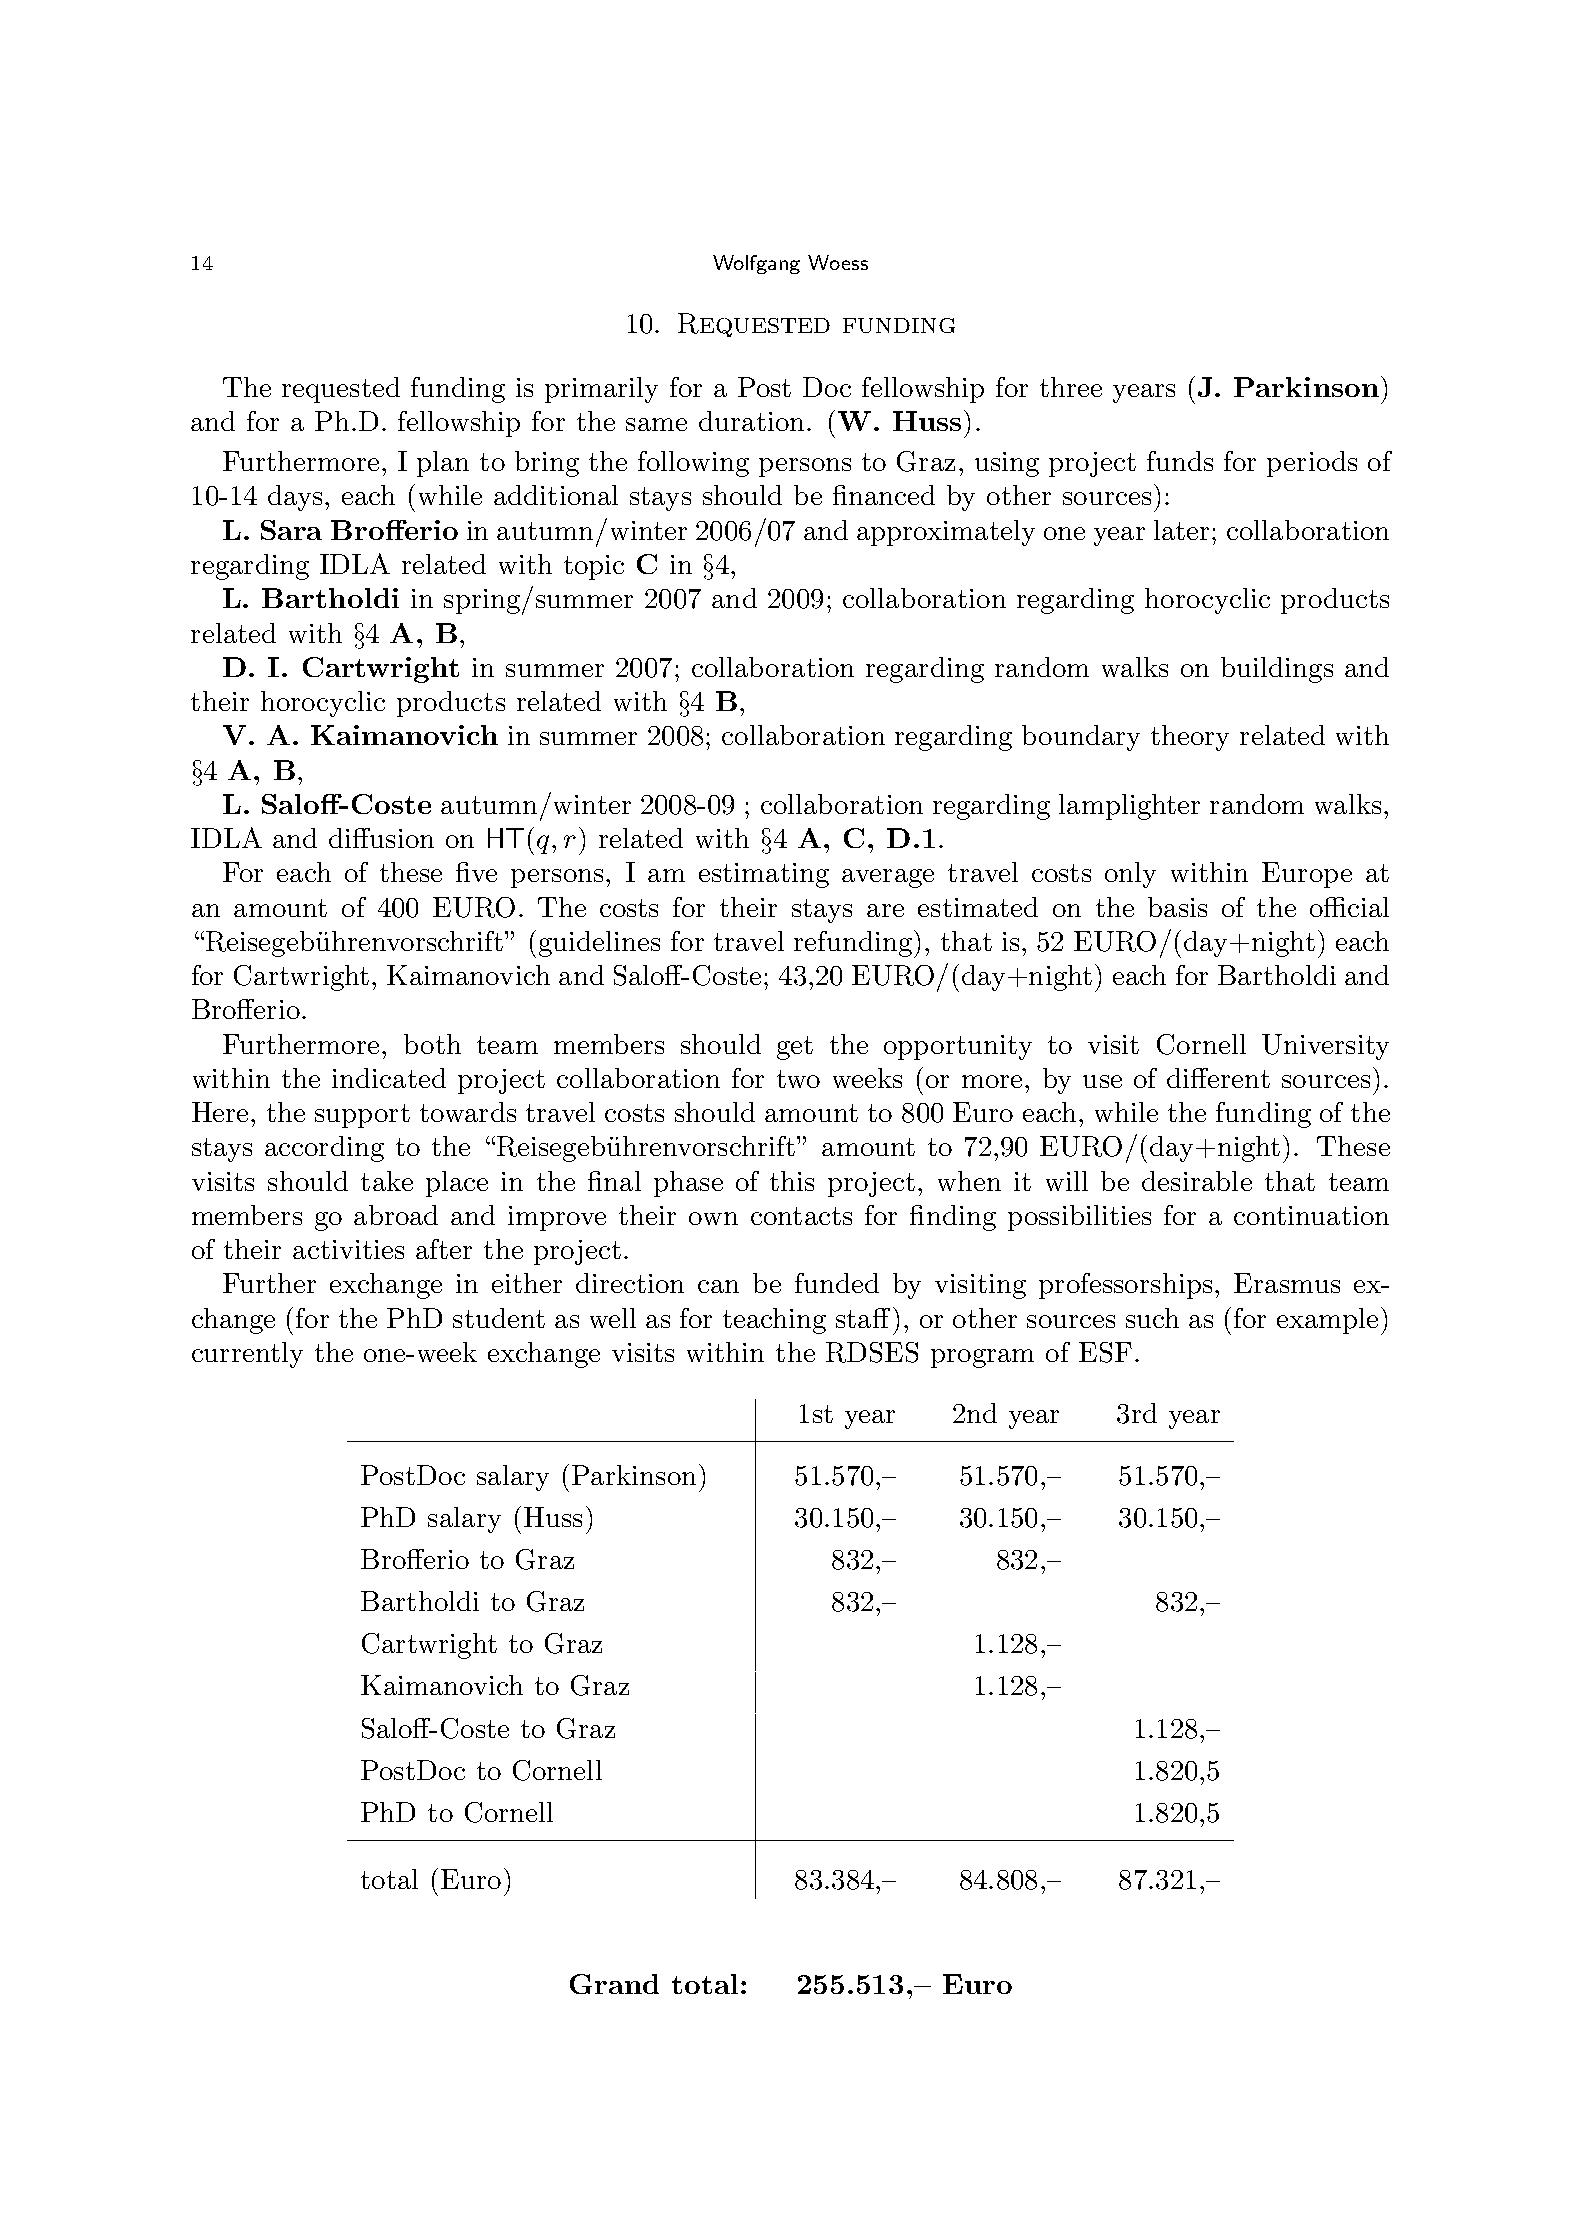 The width and height of the image is (1575, 2227). I want to click on plan, so click(443, 464).
